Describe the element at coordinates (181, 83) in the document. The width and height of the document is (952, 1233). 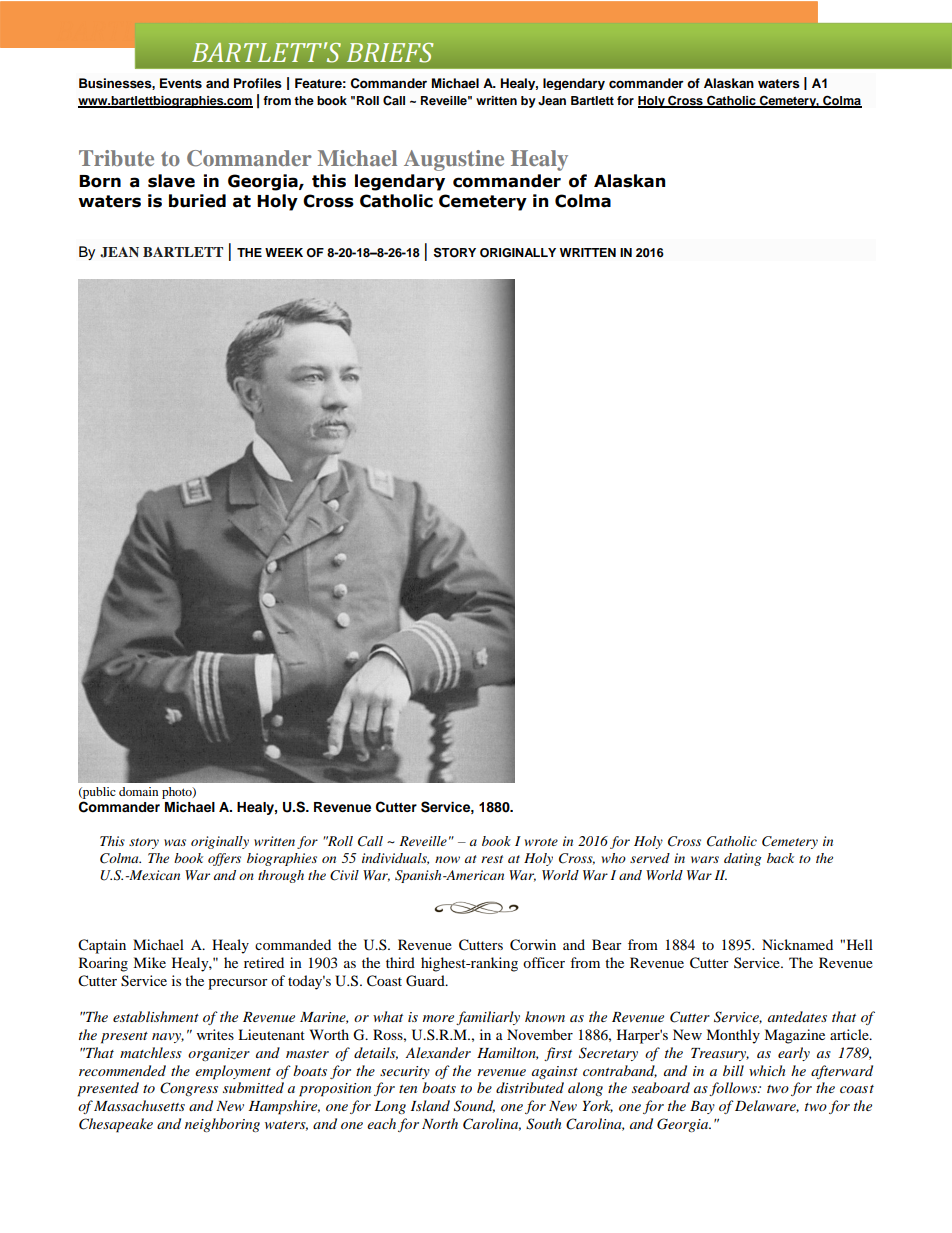
I see `Events` at that location.
